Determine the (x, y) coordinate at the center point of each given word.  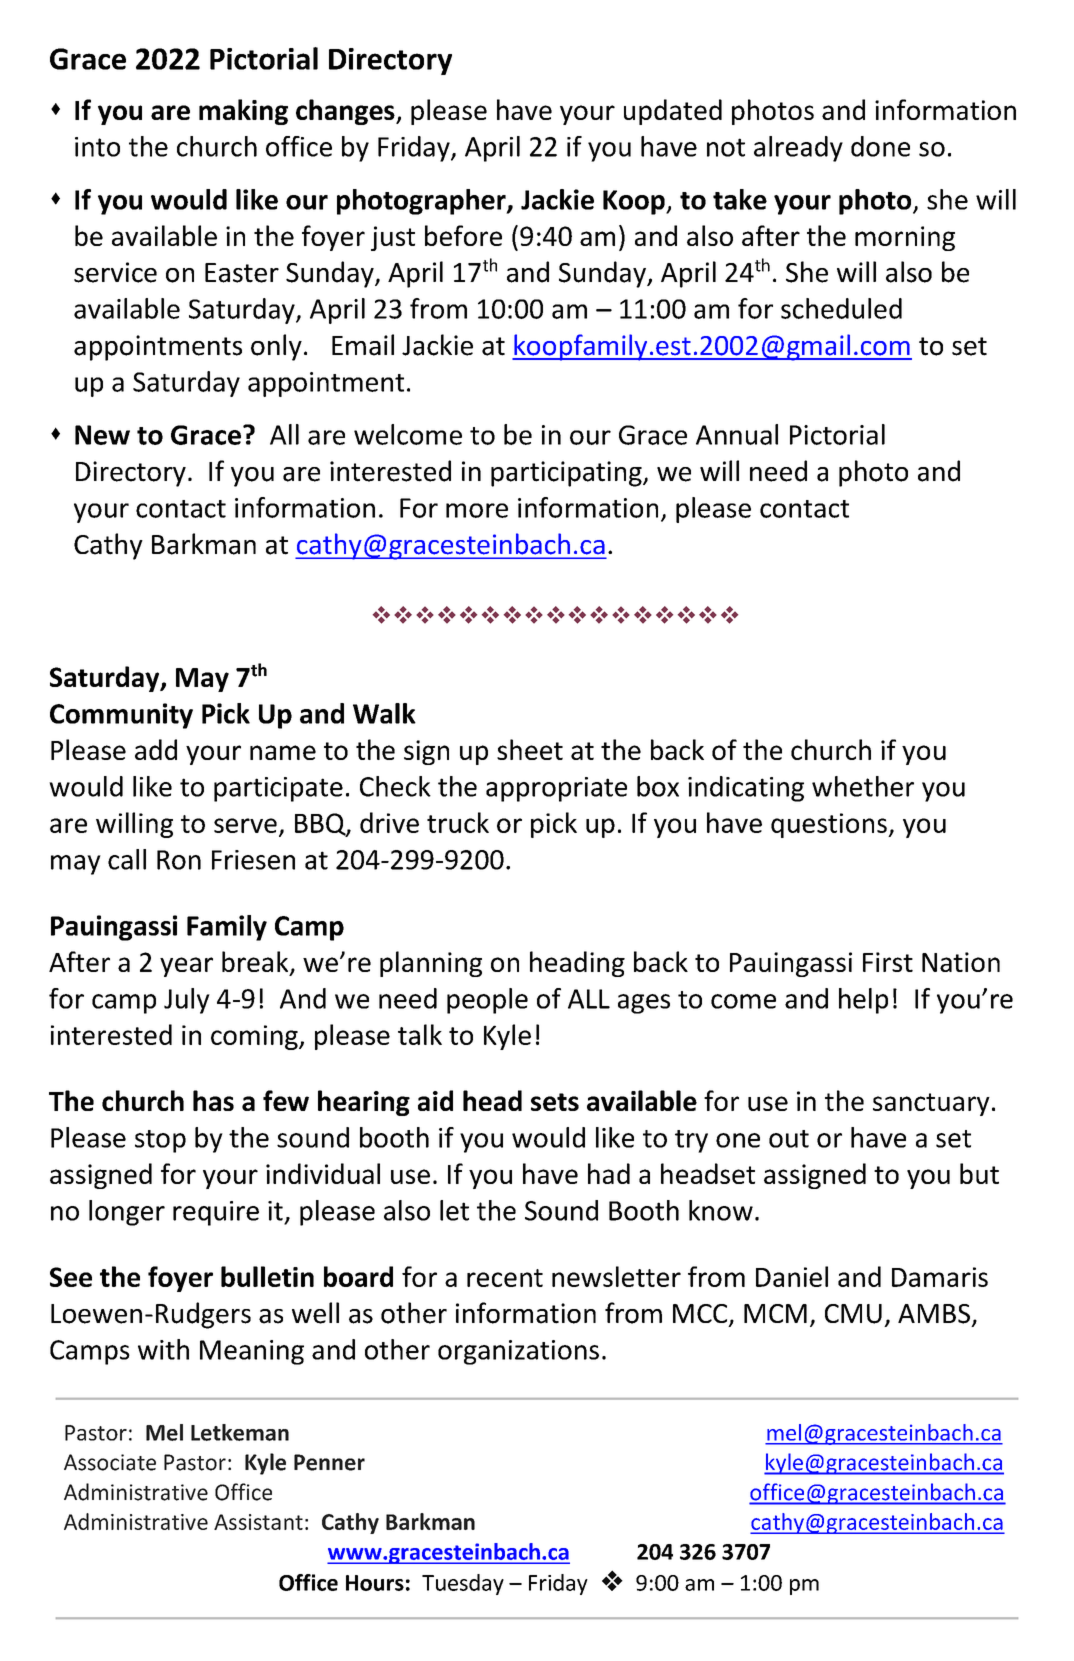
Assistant (258, 1522)
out (789, 1139)
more (477, 510)
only (276, 347)
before (463, 235)
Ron (179, 860)
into (97, 147)
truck (458, 822)
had (609, 1173)
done (880, 146)
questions (830, 825)
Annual (737, 434)
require (216, 1213)
